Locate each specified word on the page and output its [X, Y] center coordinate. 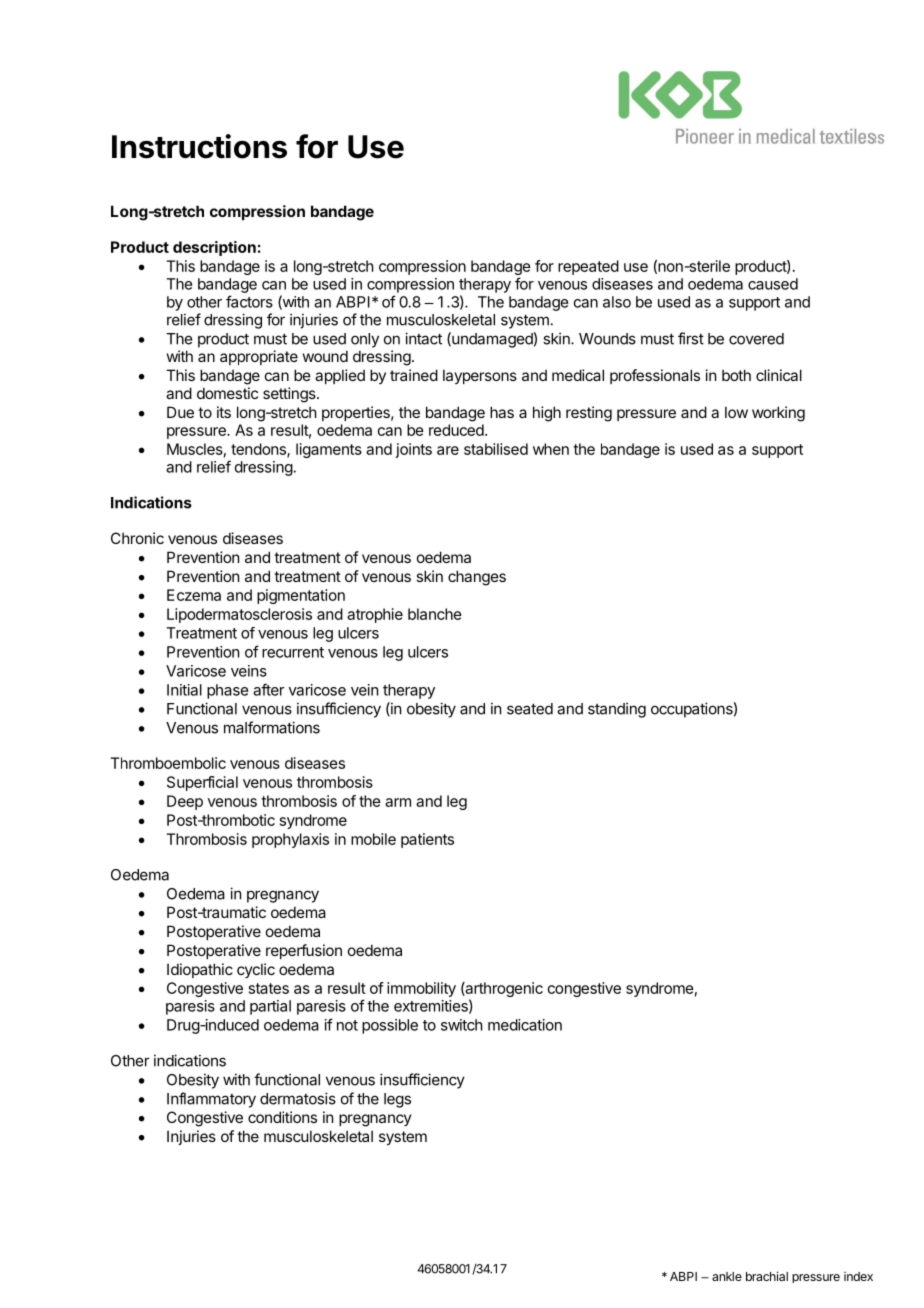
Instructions [199, 146]
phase [227, 691]
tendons [259, 450]
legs [397, 1100]
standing [617, 710]
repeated [588, 267]
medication [525, 1025]
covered [756, 339]
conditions [282, 1117]
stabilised [496, 449]
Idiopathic [200, 970]
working [778, 414]
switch [462, 1025]
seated [530, 709]
